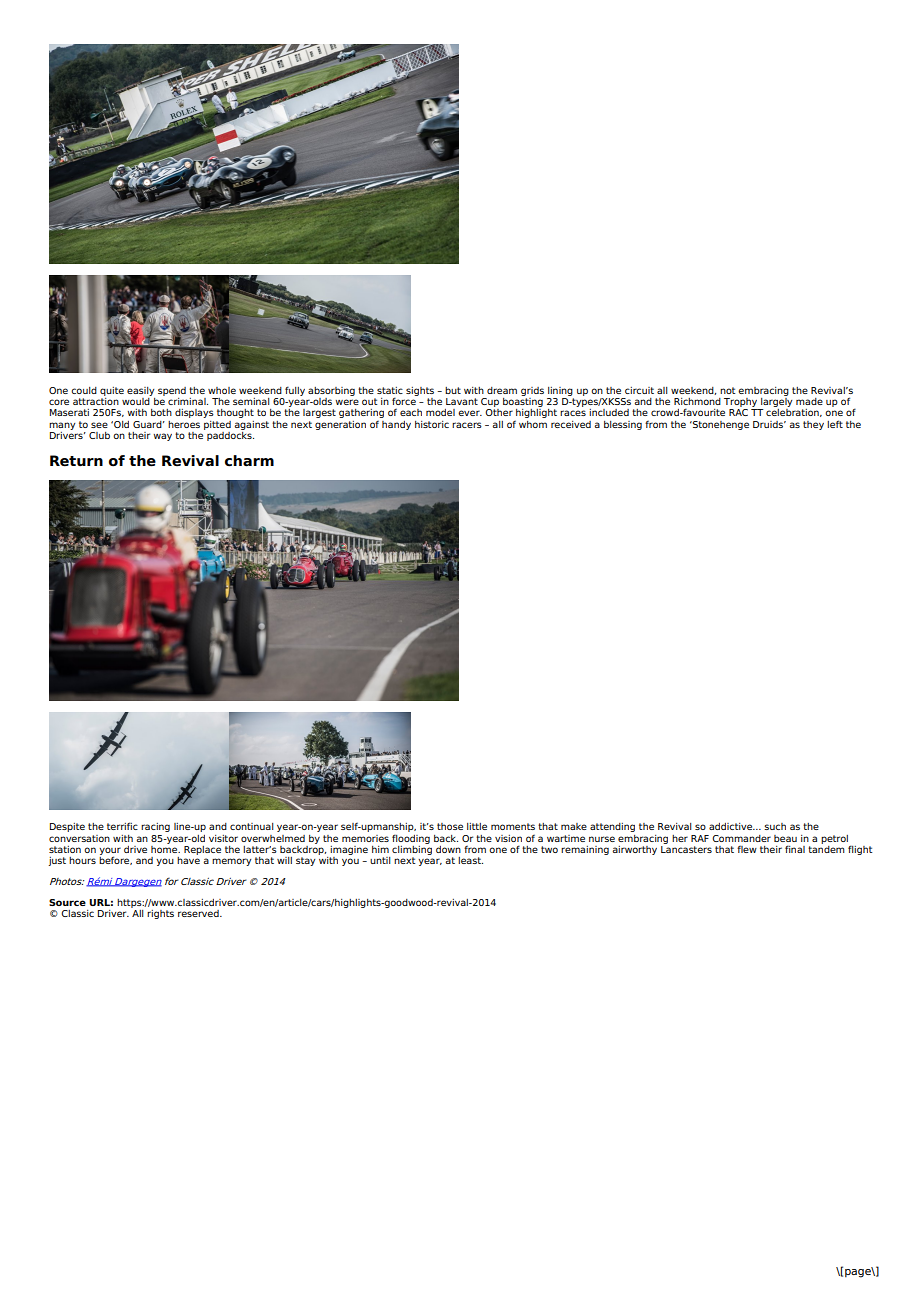 The height and width of the page is (1308, 924). I want to click on both, so click(161, 412).
